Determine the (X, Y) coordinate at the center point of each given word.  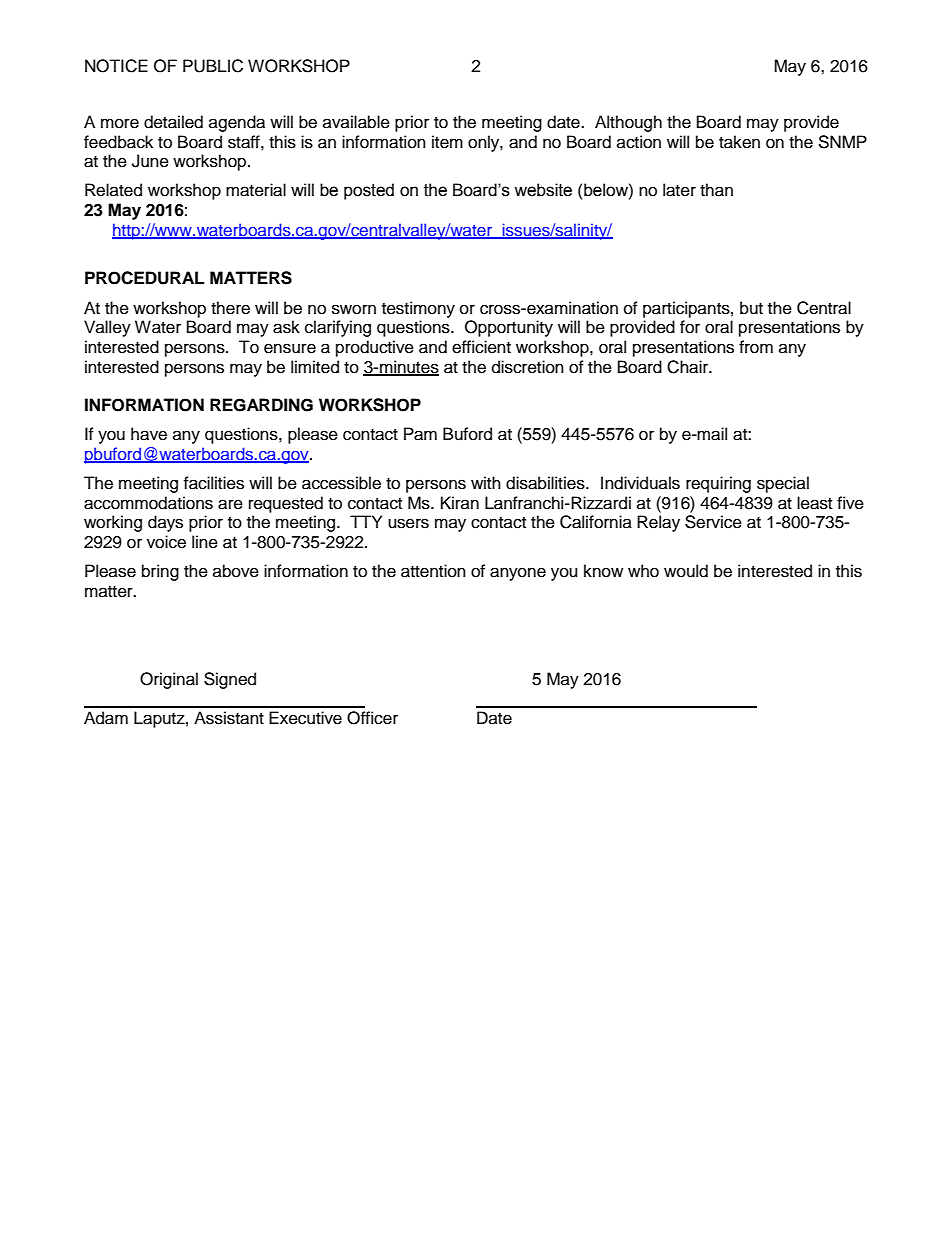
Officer (372, 718)
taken (739, 142)
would (686, 571)
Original (169, 680)
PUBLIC (213, 66)
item (447, 142)
